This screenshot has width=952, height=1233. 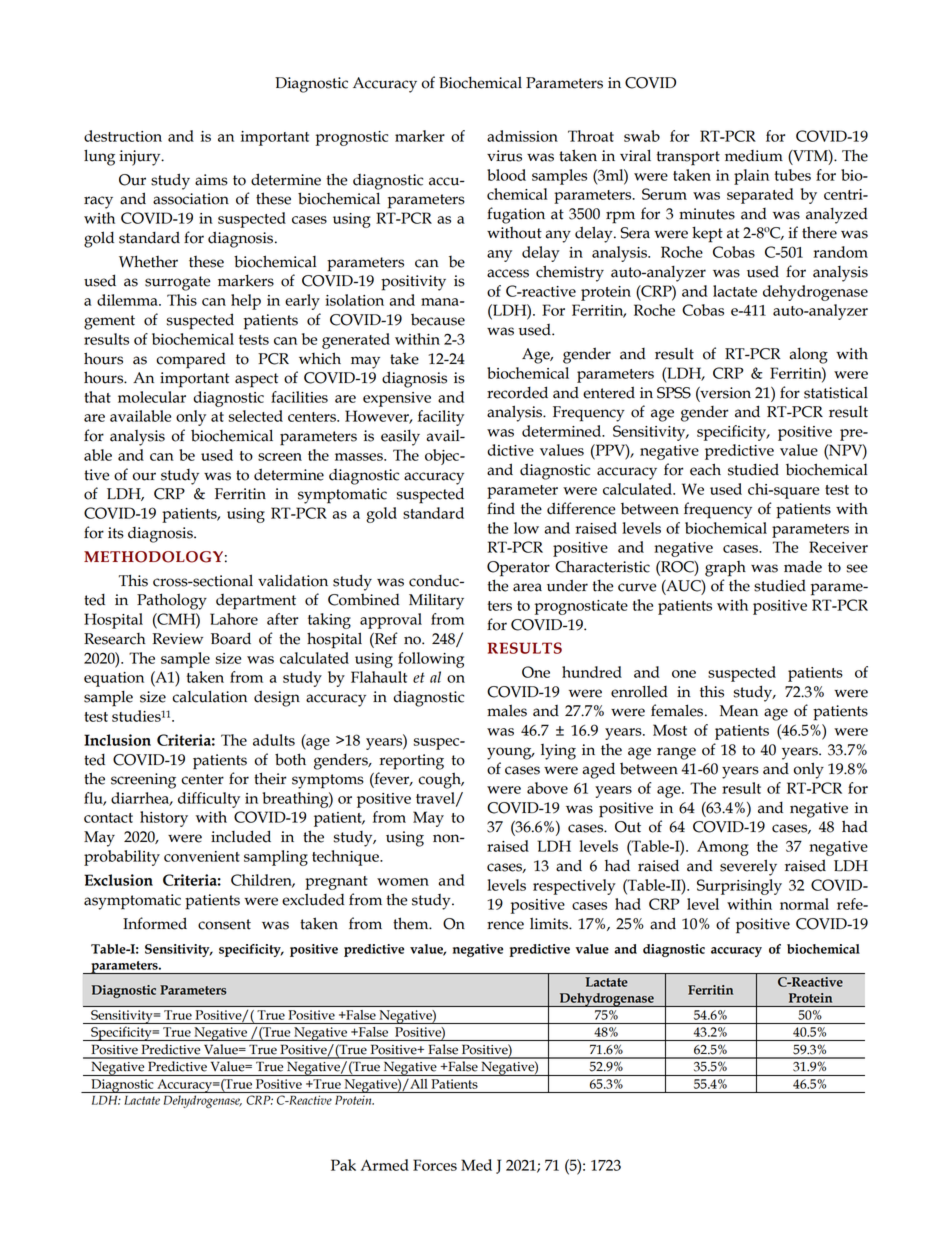 I want to click on Pak, so click(x=343, y=1165).
